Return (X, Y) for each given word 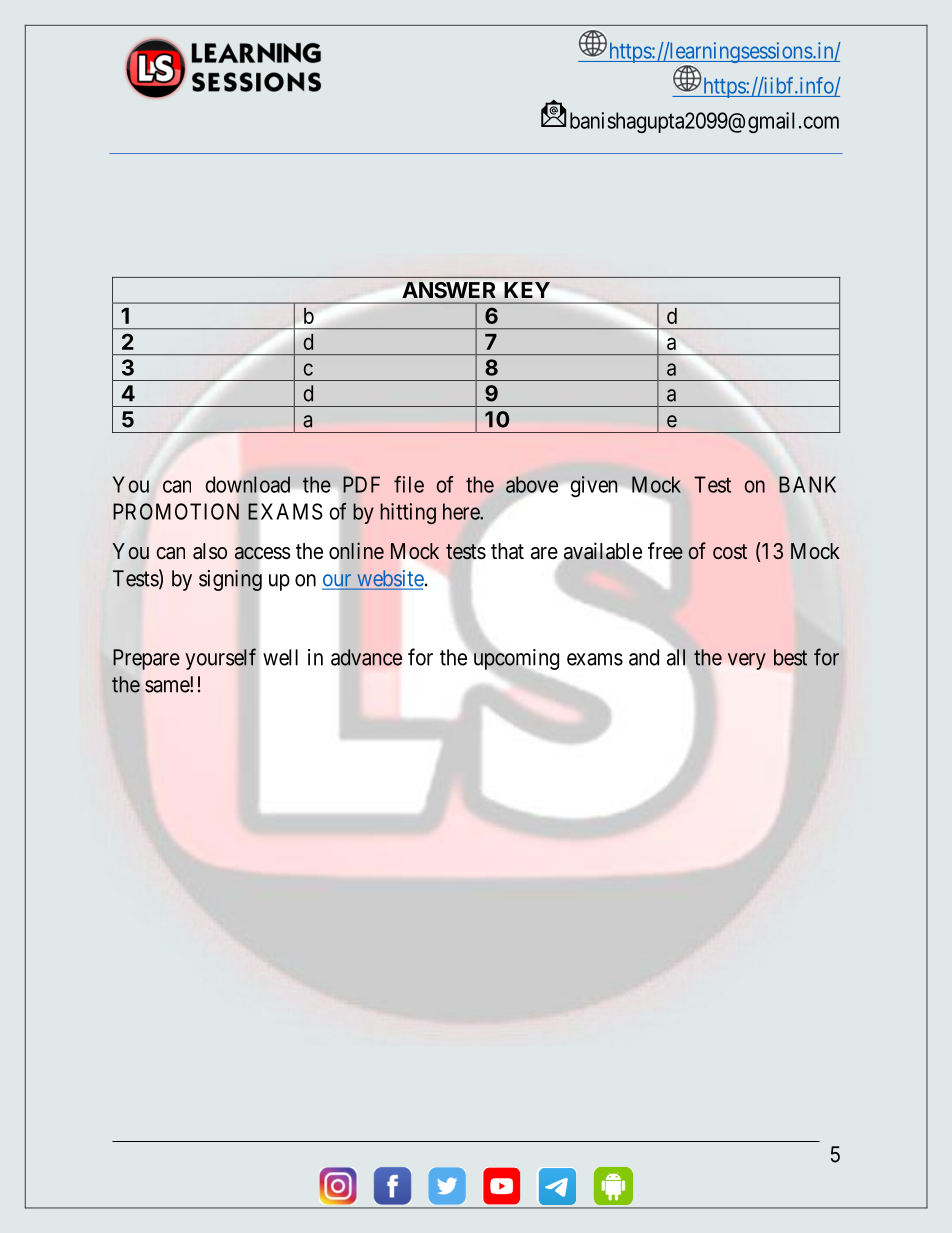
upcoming (516, 660)
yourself (220, 659)
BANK (807, 484)
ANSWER (449, 290)
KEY (527, 290)
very (747, 661)
